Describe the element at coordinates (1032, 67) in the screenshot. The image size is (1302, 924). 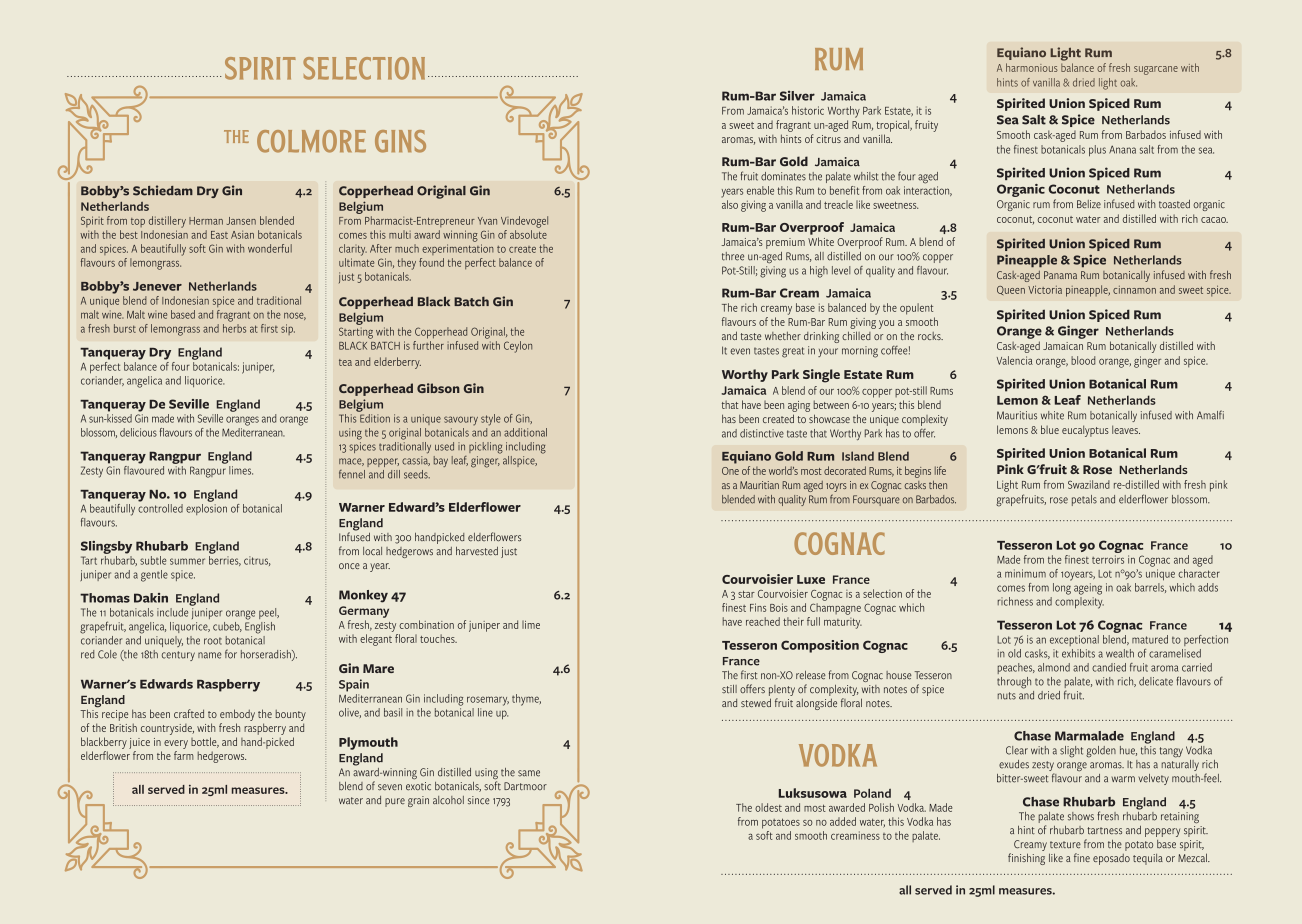
I see `harmonious` at that location.
